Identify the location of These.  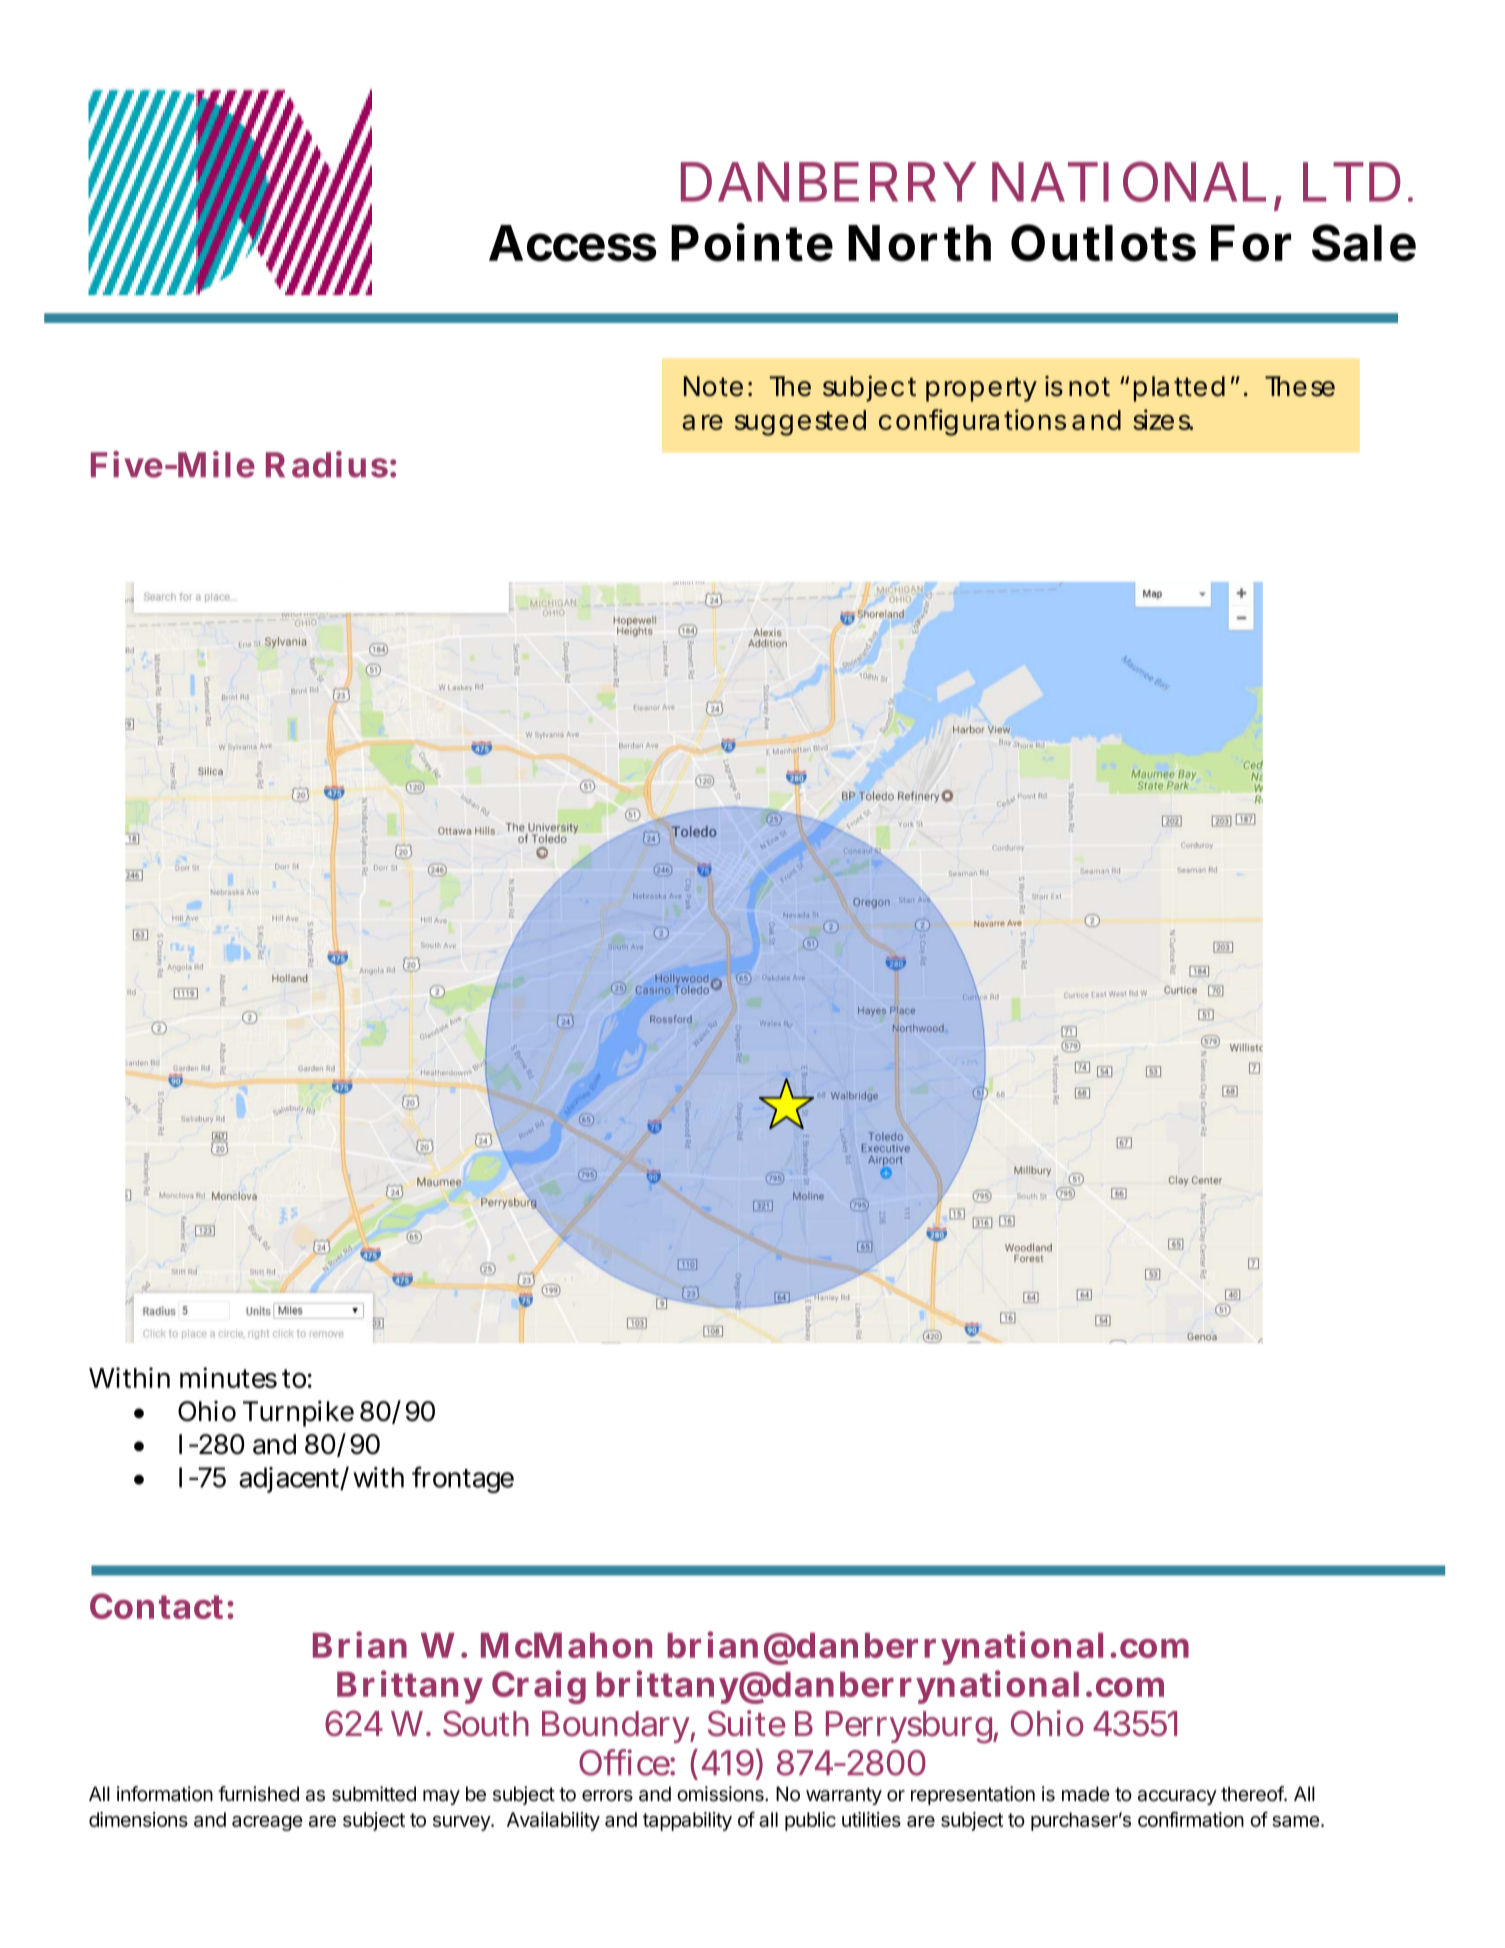
(1300, 386).
